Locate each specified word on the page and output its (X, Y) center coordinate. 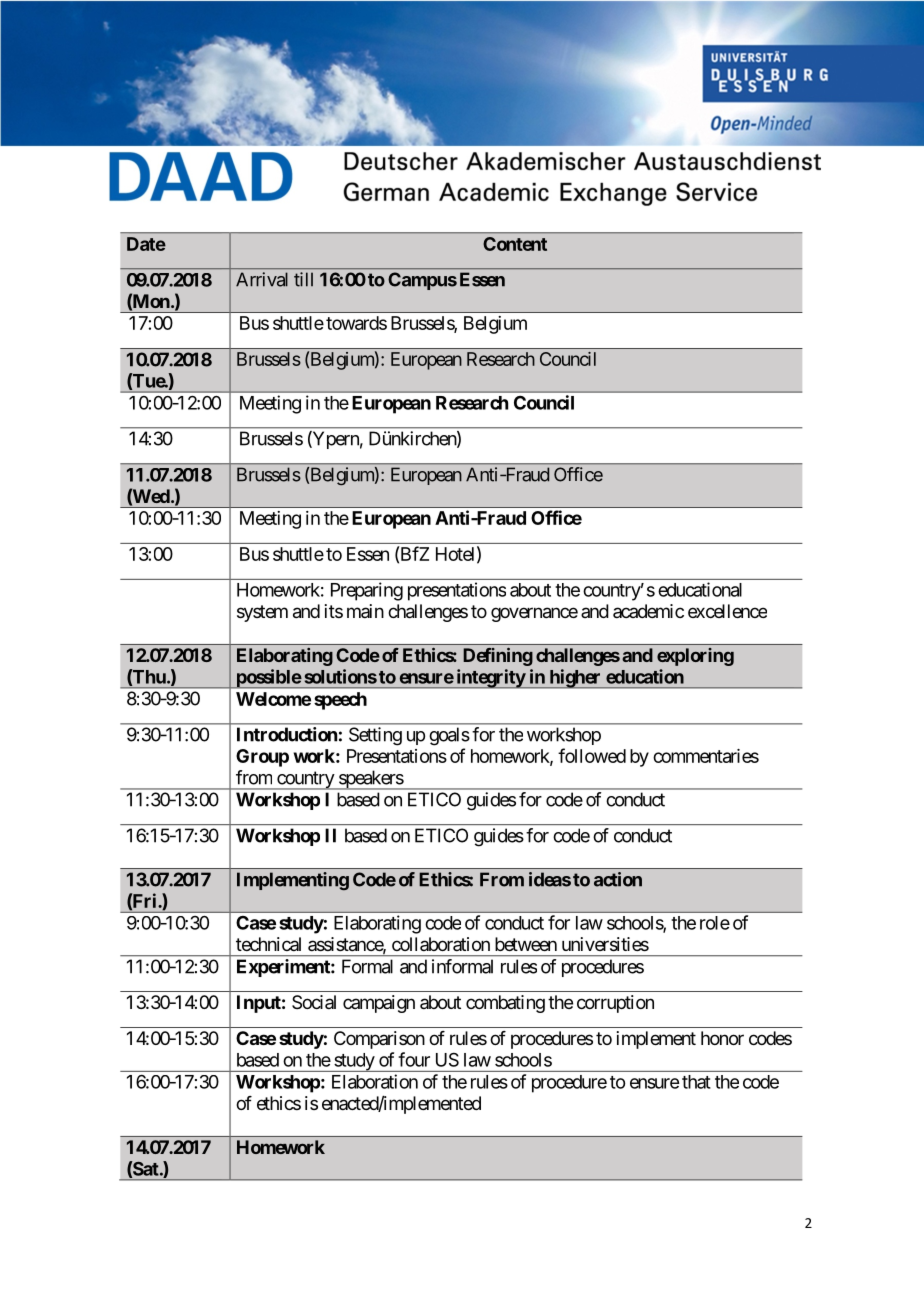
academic (648, 611)
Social (314, 1002)
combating (505, 1004)
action (618, 879)
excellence (727, 611)
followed (592, 755)
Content (515, 244)
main (365, 611)
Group (262, 758)
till (303, 279)
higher (575, 679)
